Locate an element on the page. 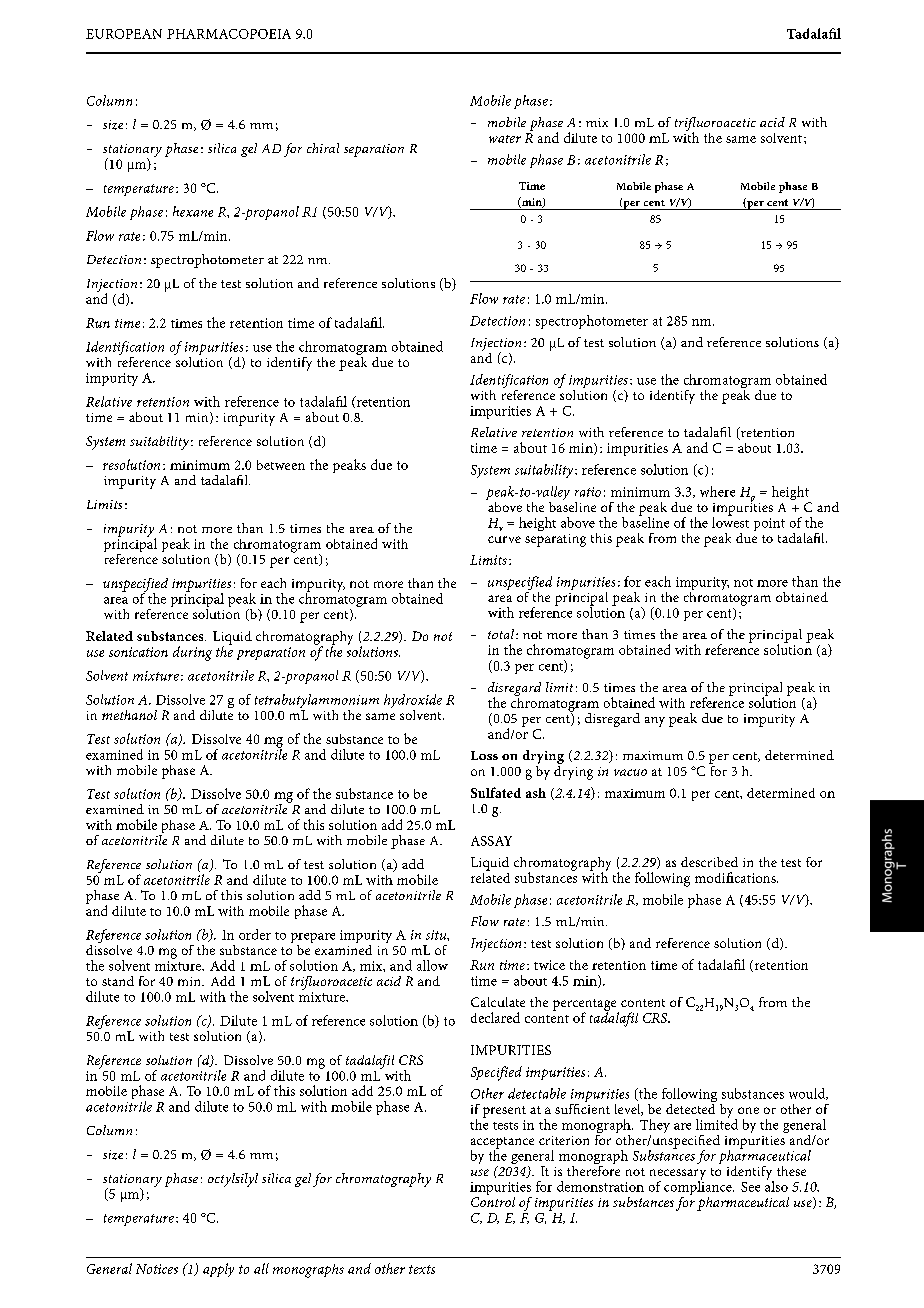  where is located at coordinates (717, 491).
